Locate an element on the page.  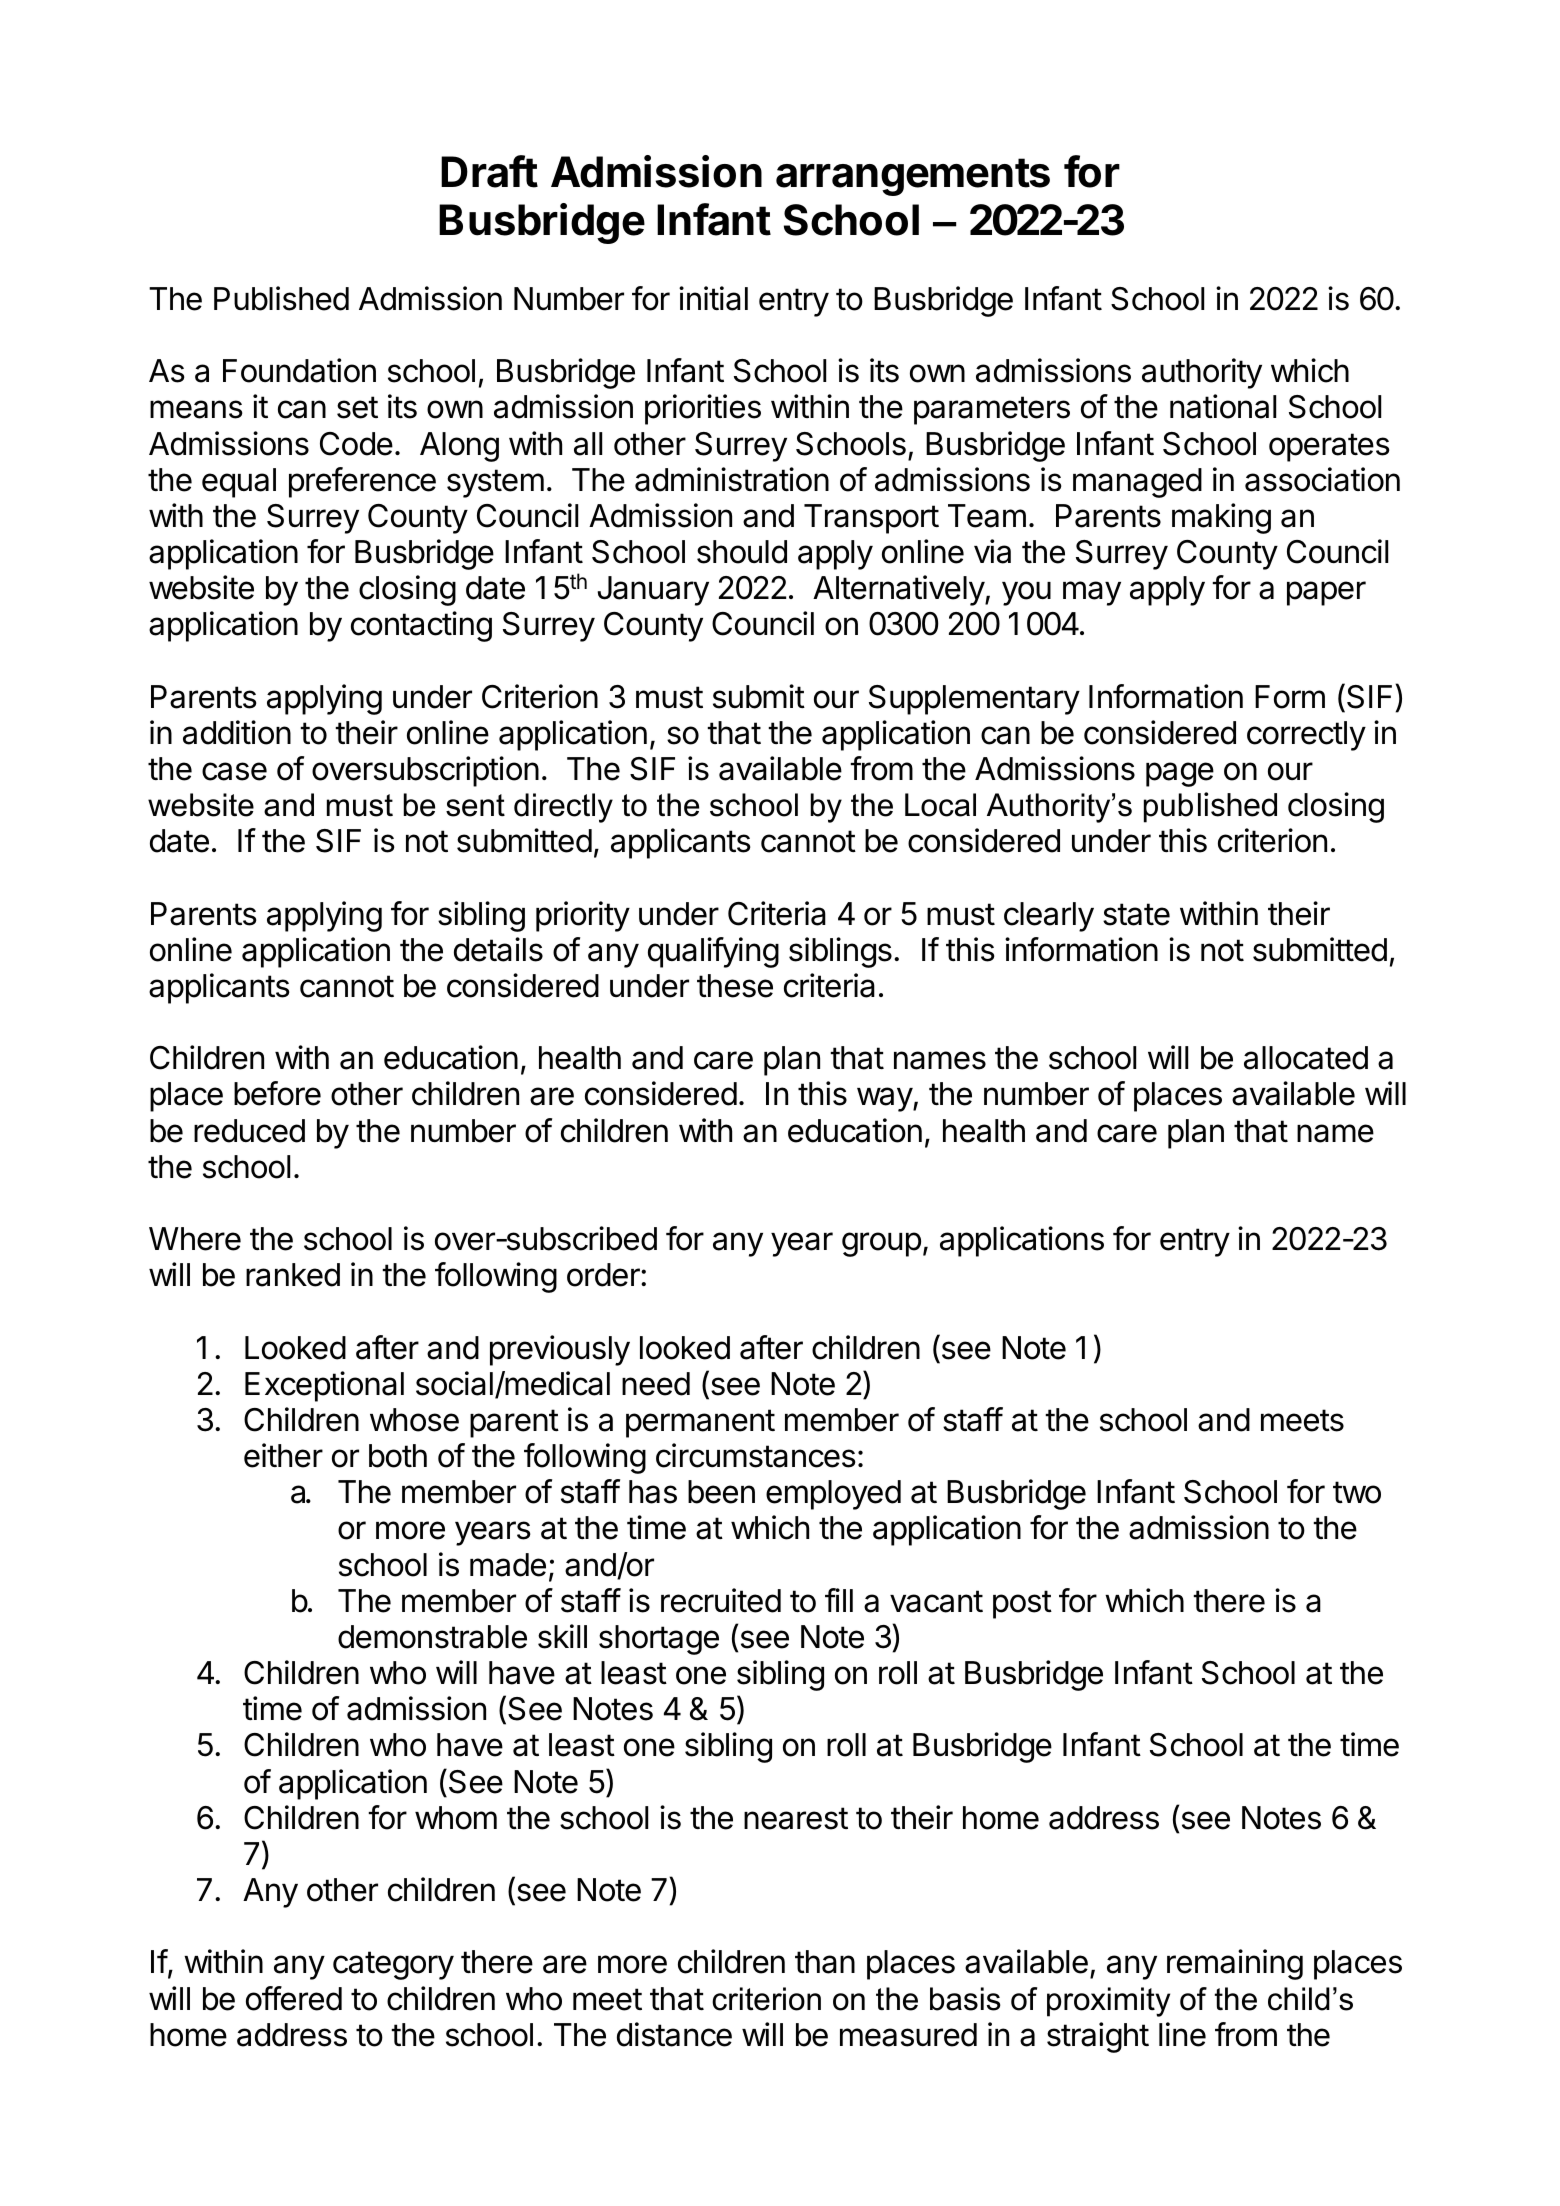
national is located at coordinates (1223, 406).
